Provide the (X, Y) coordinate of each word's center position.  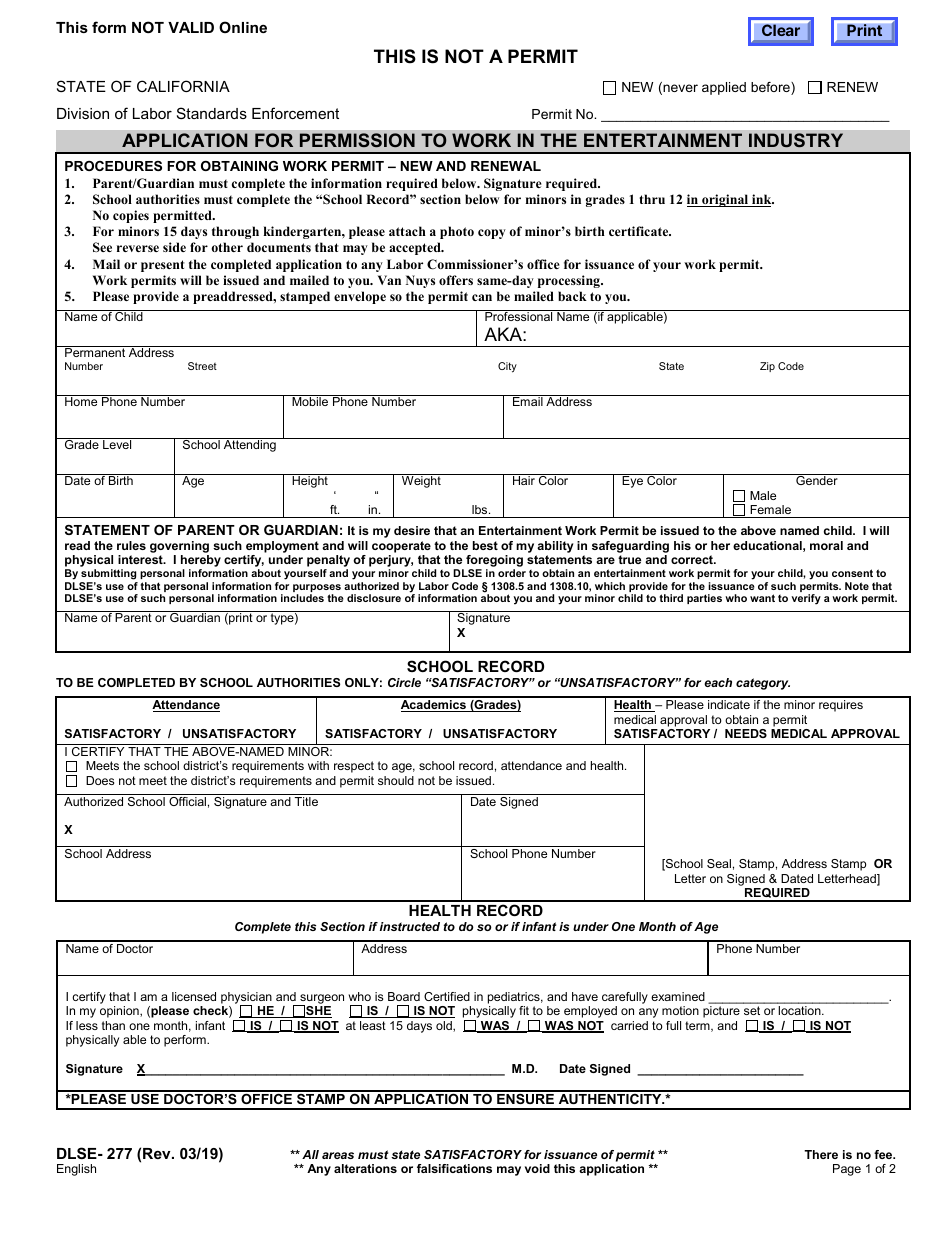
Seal (719, 863)
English (76, 1170)
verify (806, 599)
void (537, 1168)
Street (202, 366)
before (771, 88)
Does (100, 780)
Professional (519, 315)
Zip (767, 367)
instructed (410, 926)
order (512, 573)
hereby (201, 562)
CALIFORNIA (183, 86)
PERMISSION (357, 140)
